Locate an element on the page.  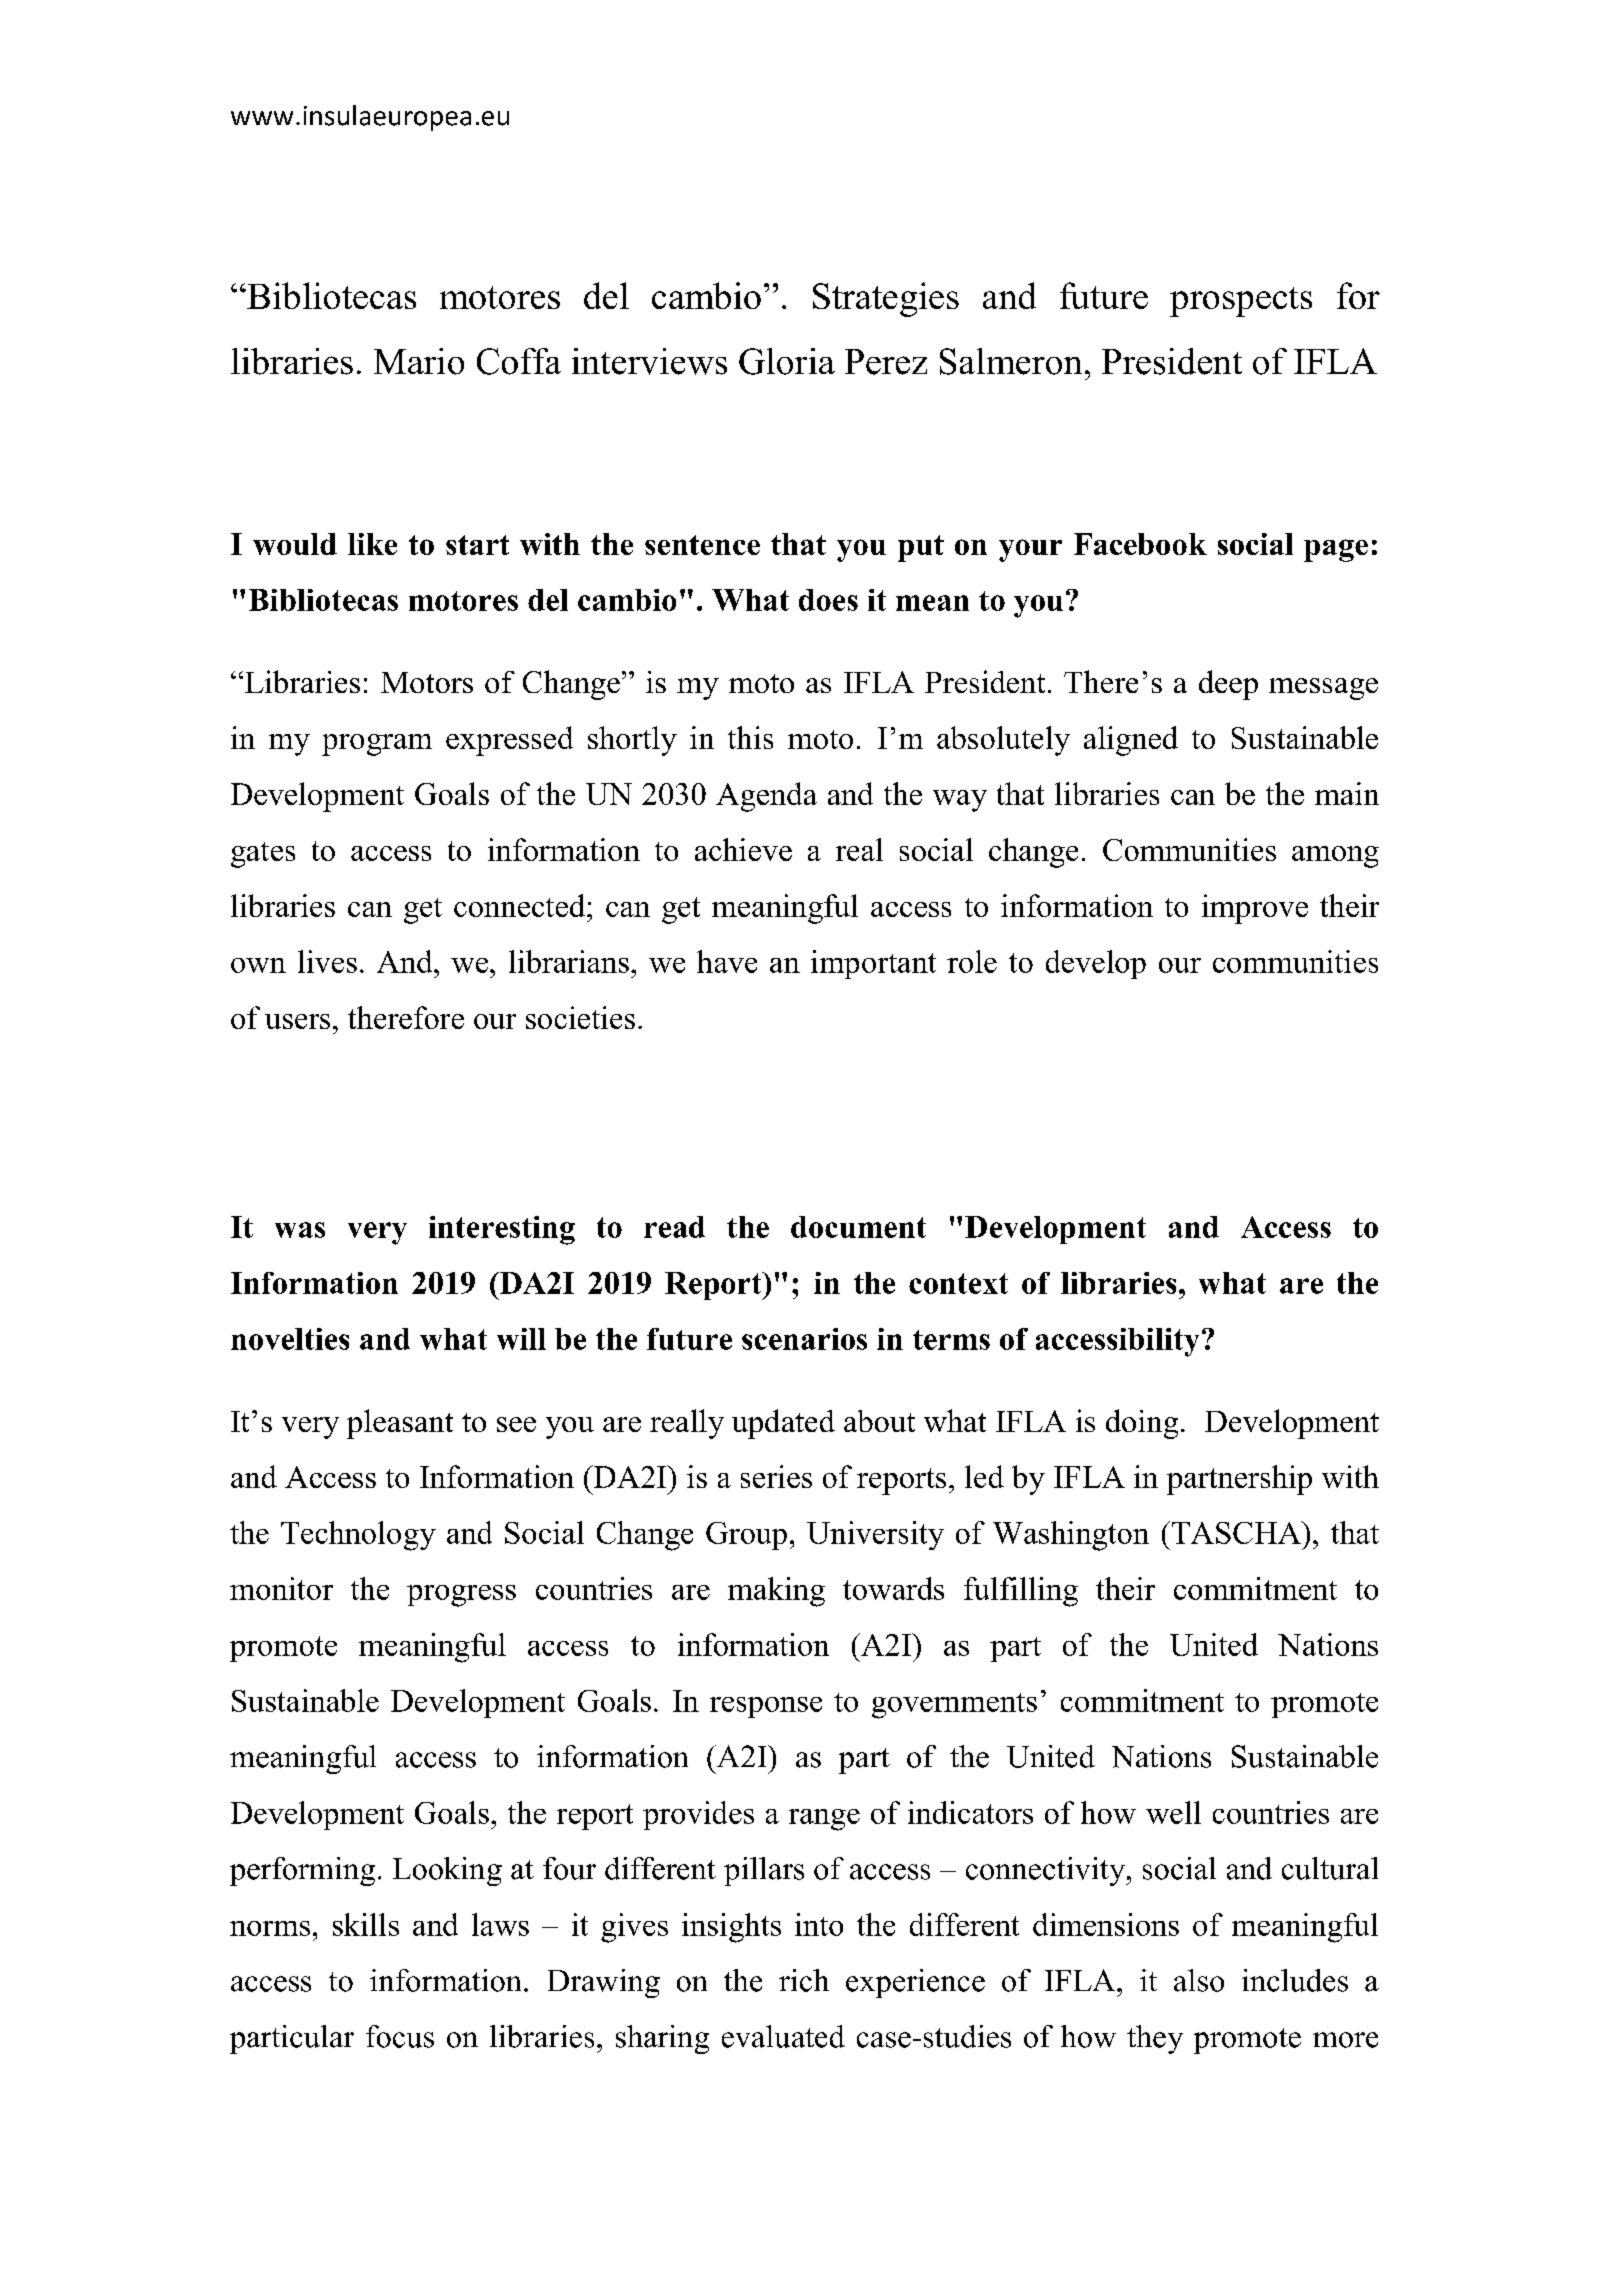
Gloria is located at coordinates (787, 361).
